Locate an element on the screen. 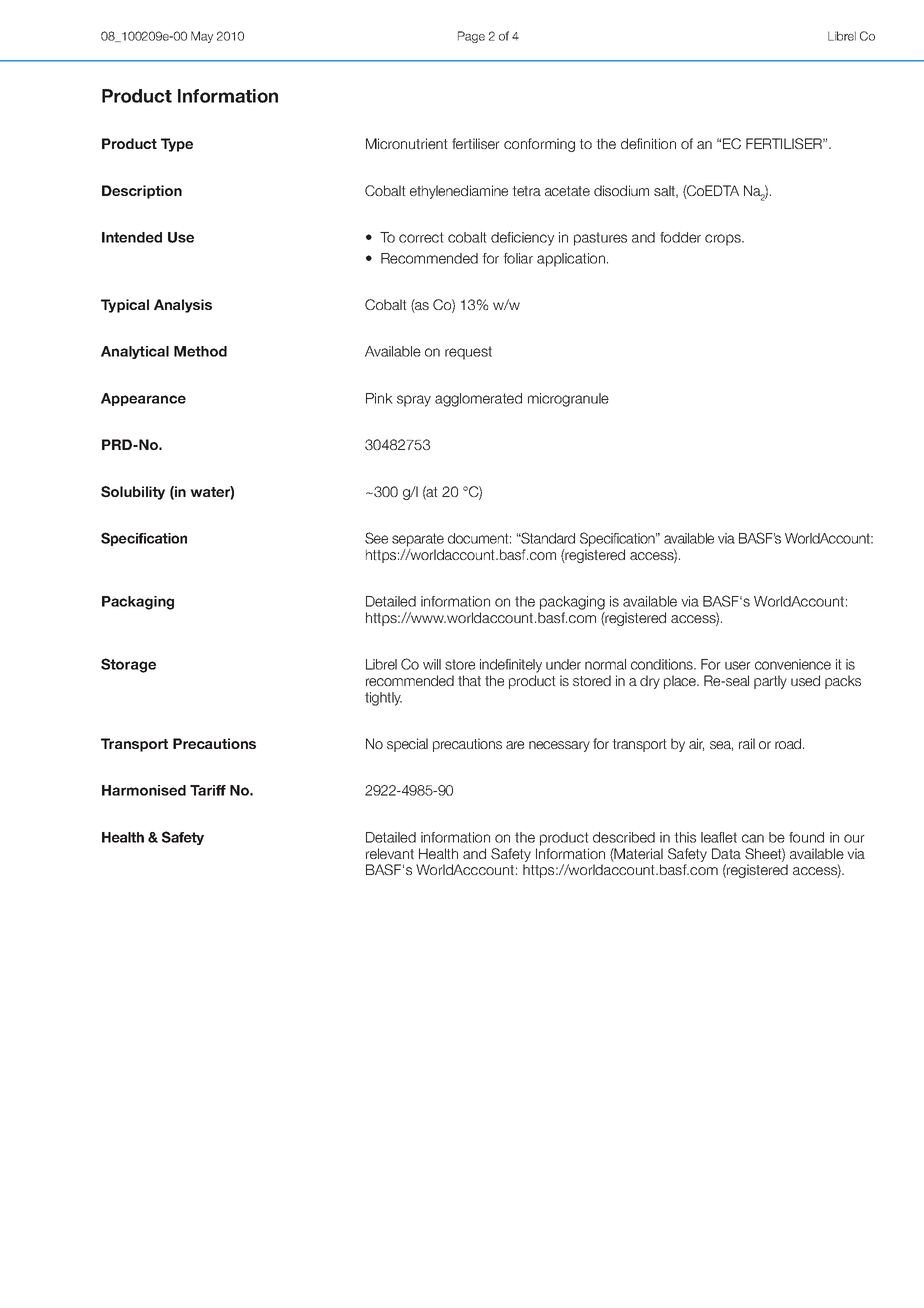 The height and width of the screenshot is (1308, 924). spray is located at coordinates (414, 401).
